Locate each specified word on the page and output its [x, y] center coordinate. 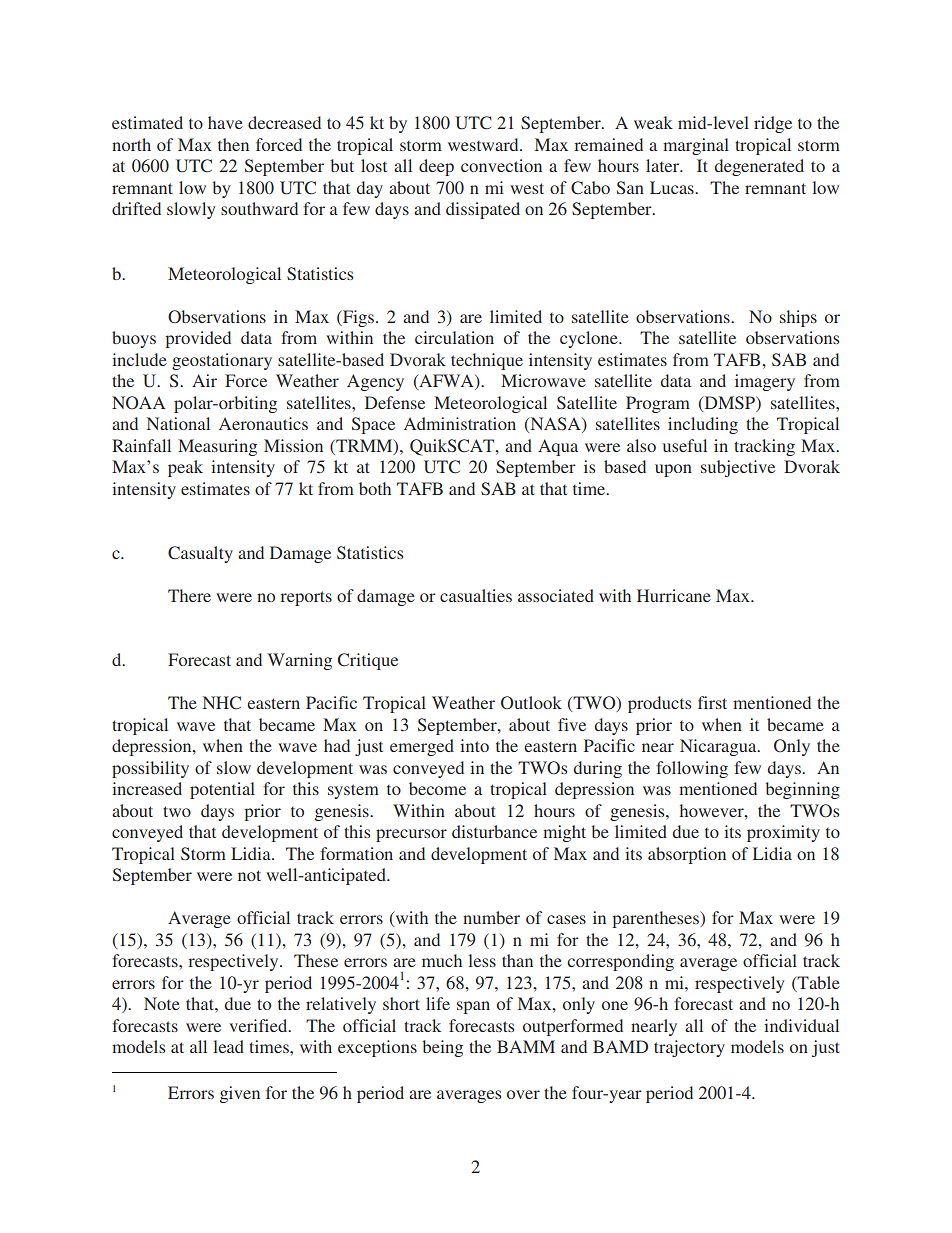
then [233, 144]
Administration [460, 423]
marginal [696, 146]
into [474, 745]
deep [436, 167]
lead [228, 1046]
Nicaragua [719, 747]
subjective [738, 468]
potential [222, 790]
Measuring [217, 447]
